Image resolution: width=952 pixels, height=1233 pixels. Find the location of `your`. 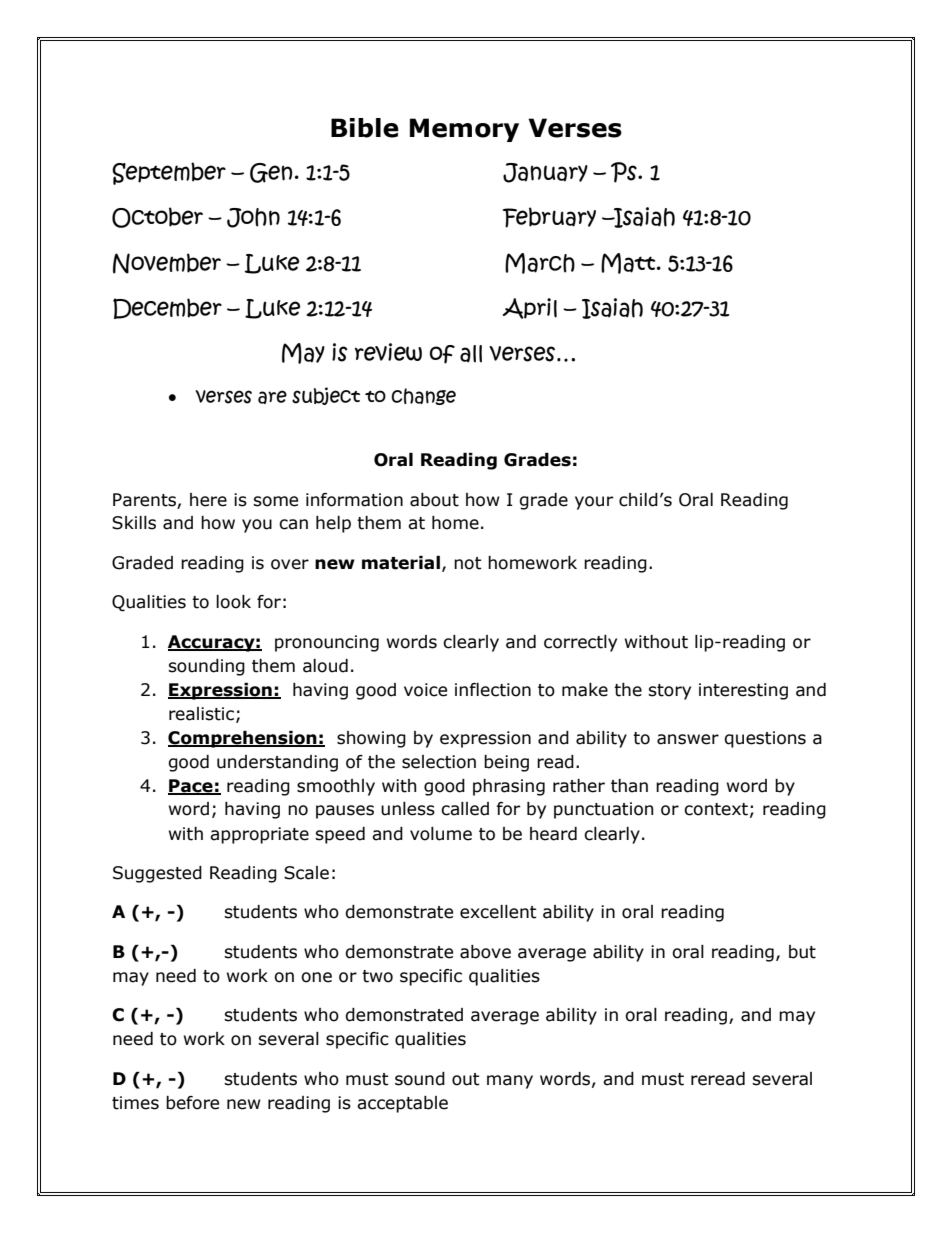

your is located at coordinates (594, 503).
